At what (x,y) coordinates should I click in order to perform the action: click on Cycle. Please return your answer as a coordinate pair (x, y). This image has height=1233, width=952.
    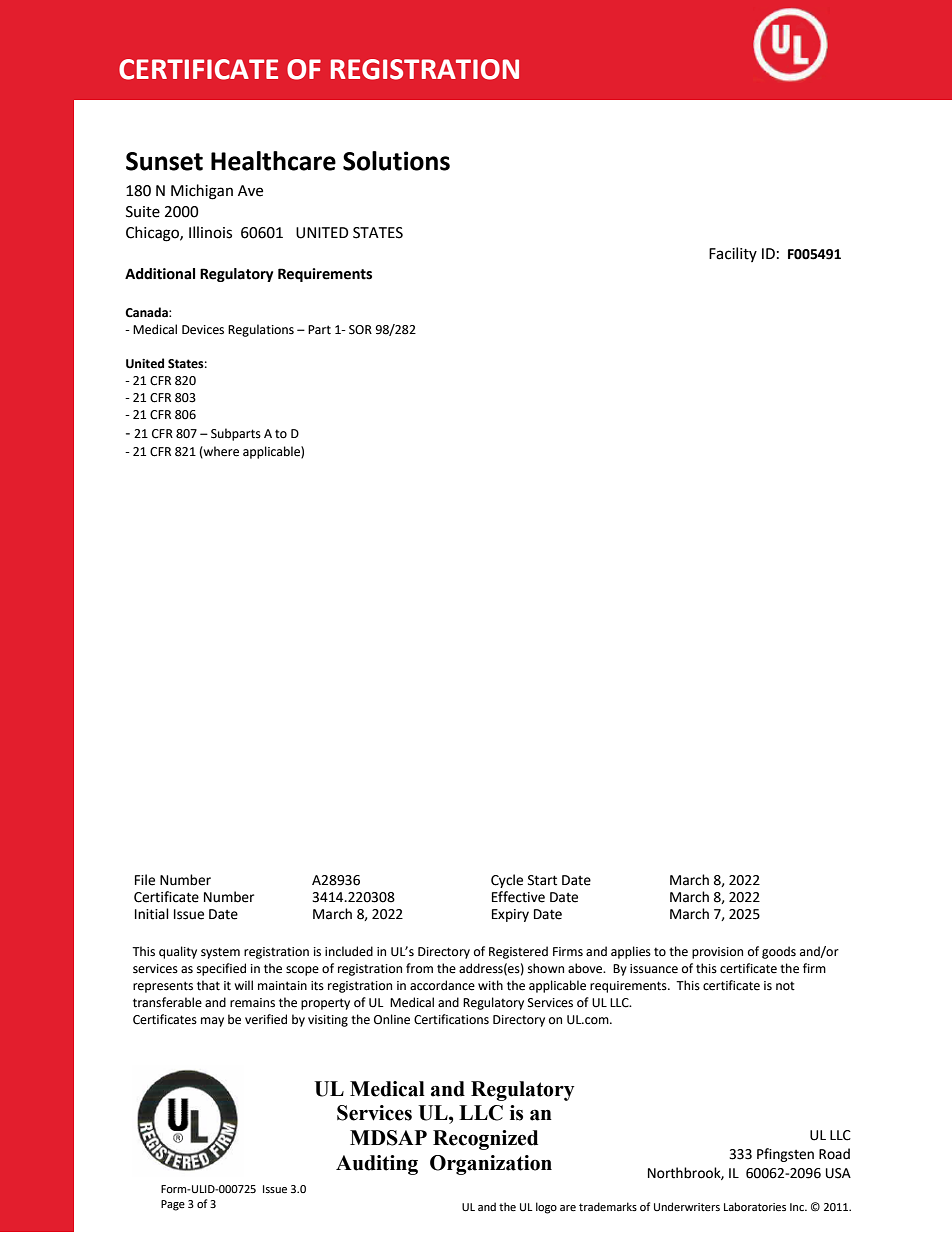
    Looking at the image, I should click on (507, 881).
